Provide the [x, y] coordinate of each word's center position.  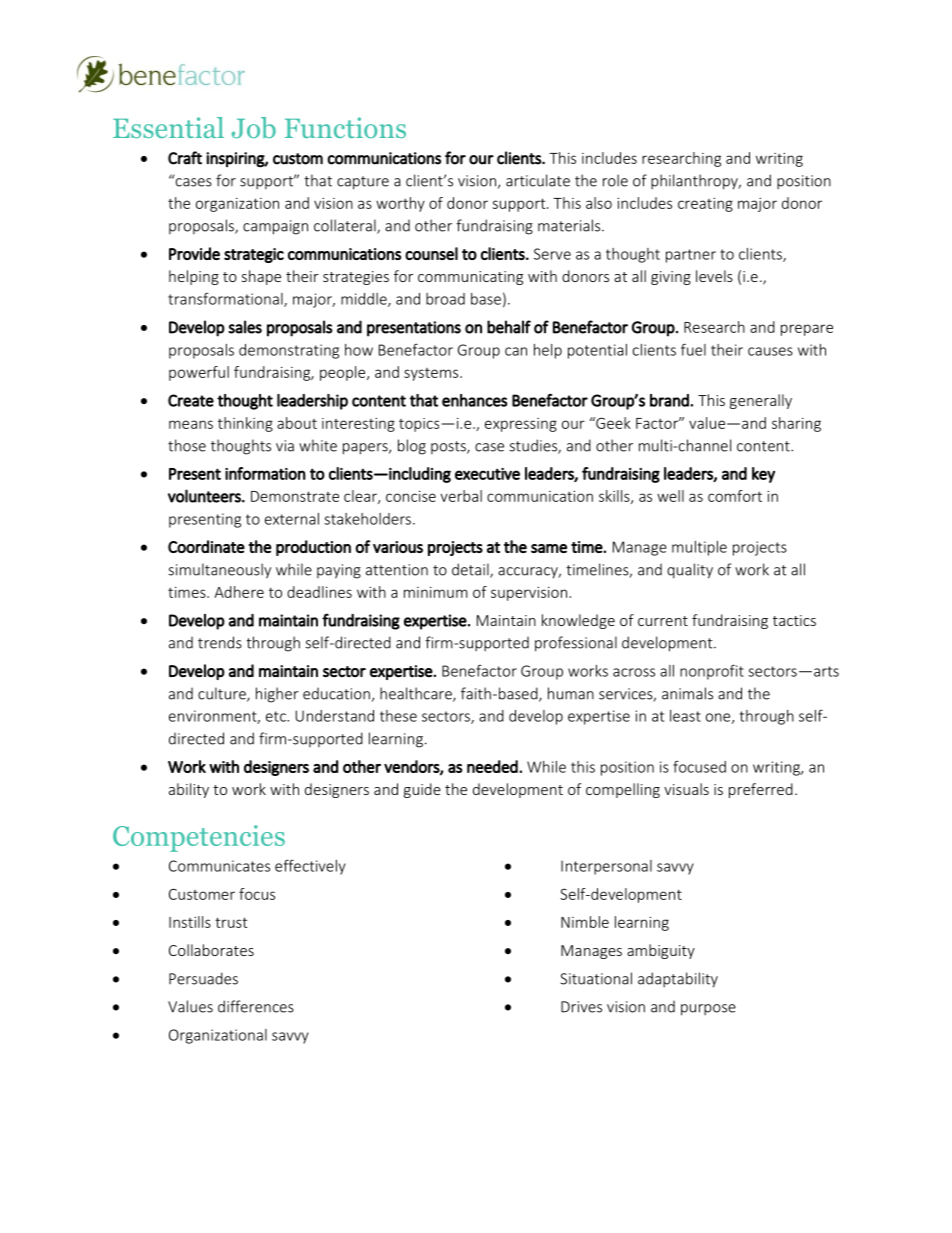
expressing [521, 425]
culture [223, 694]
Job [254, 128]
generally [761, 401]
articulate [538, 180]
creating [705, 205]
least [685, 716]
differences [256, 1006]
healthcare [417, 694]
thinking [245, 424]
